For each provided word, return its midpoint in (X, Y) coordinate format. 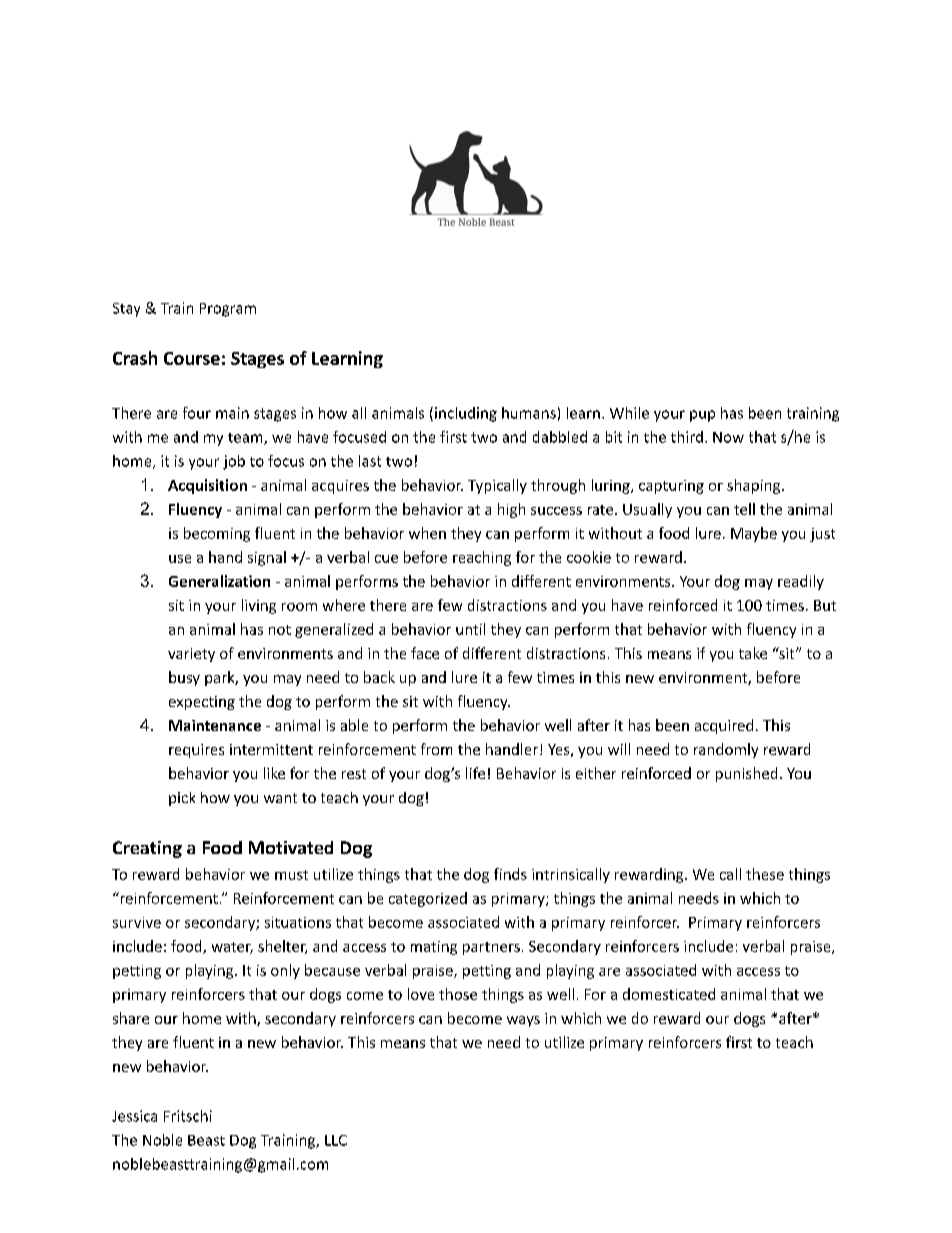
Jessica (134, 1116)
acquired (724, 726)
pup (702, 416)
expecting (202, 703)
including (466, 414)
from (436, 749)
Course (192, 358)
